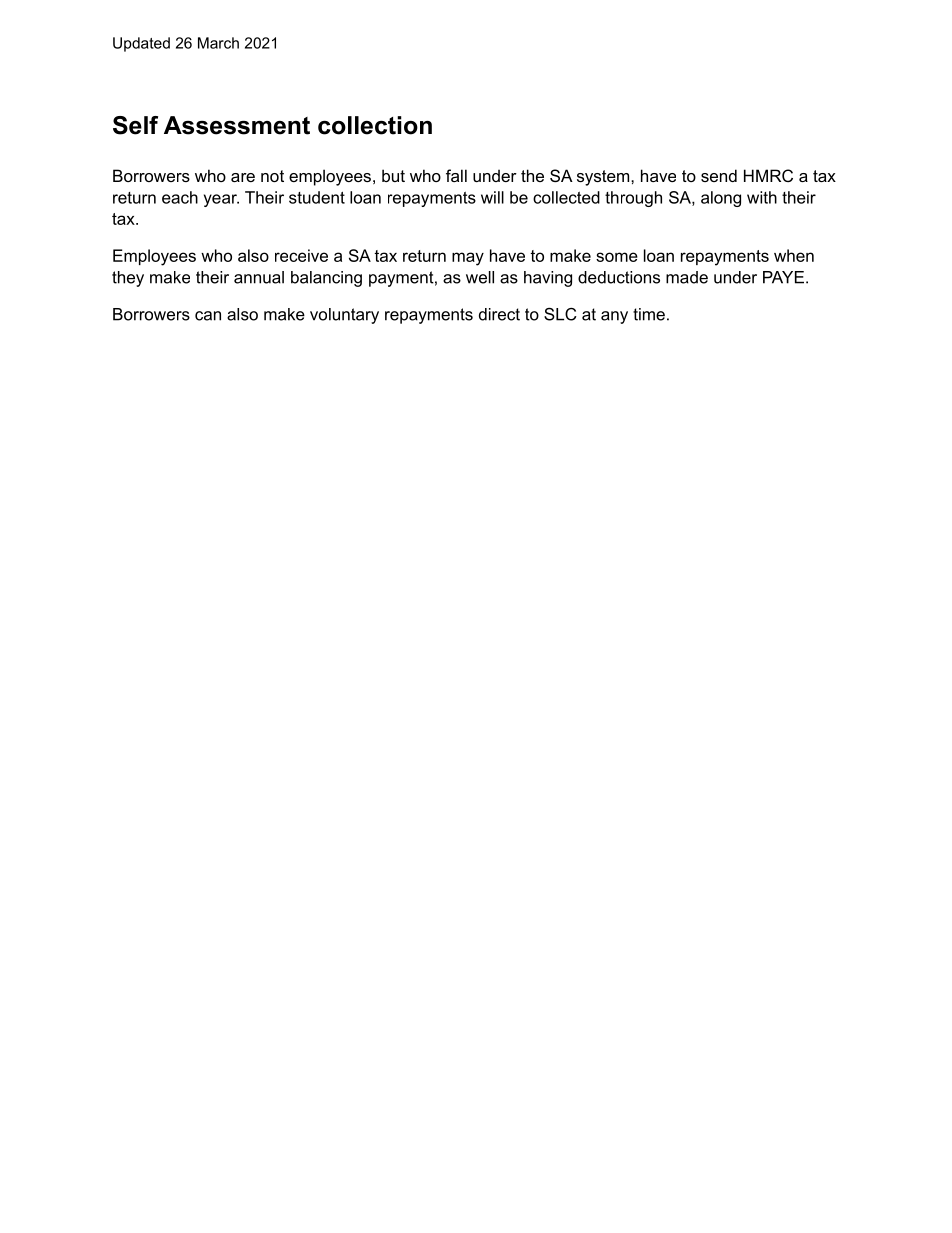 The width and height of the page is (952, 1233). Describe the element at coordinates (719, 175) in the page. I see `send` at that location.
